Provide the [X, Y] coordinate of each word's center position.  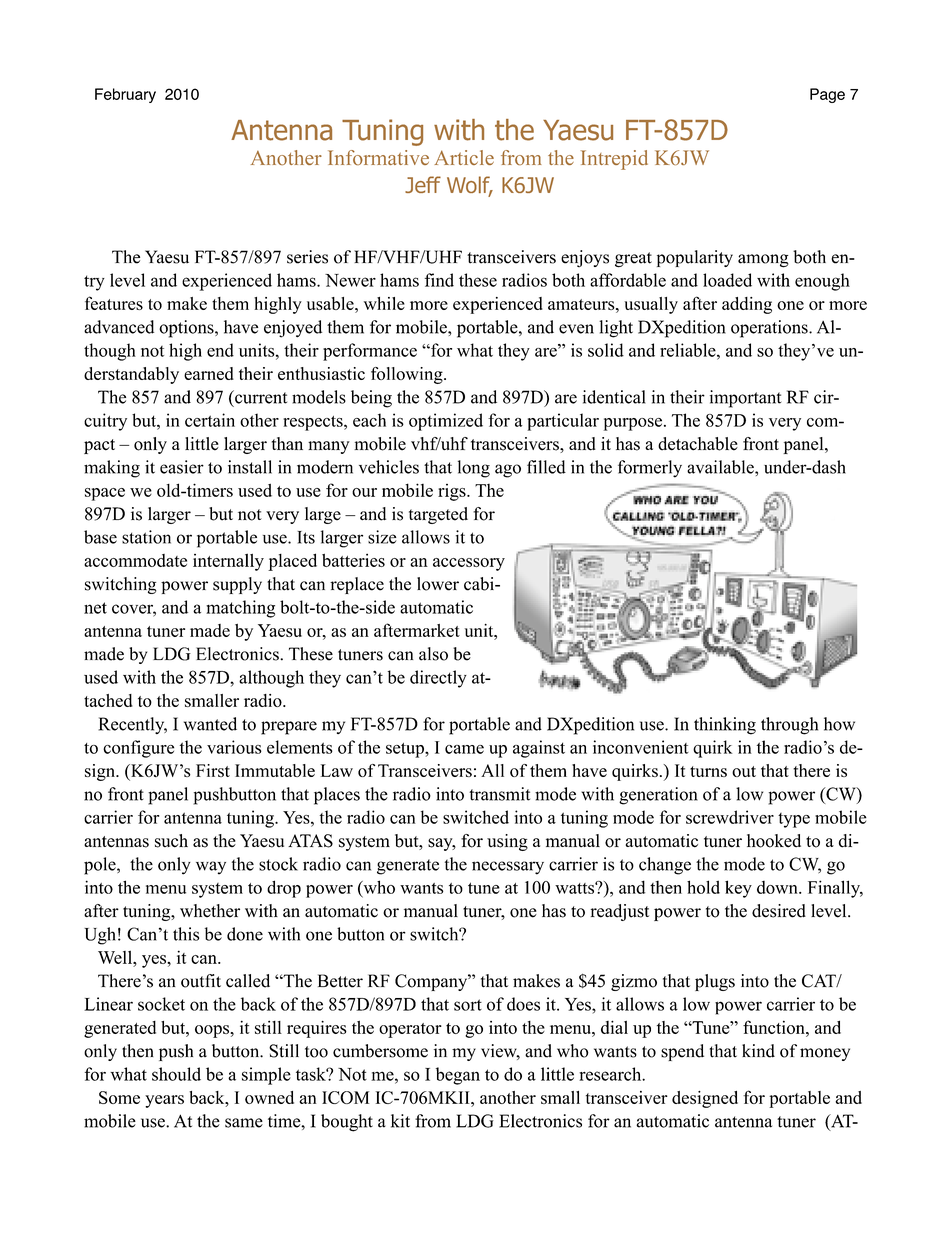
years [164, 1101]
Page [827, 95]
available [721, 467]
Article [464, 157]
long [474, 469]
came [464, 749]
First [213, 770]
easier [182, 467]
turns [708, 771]
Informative [378, 157]
